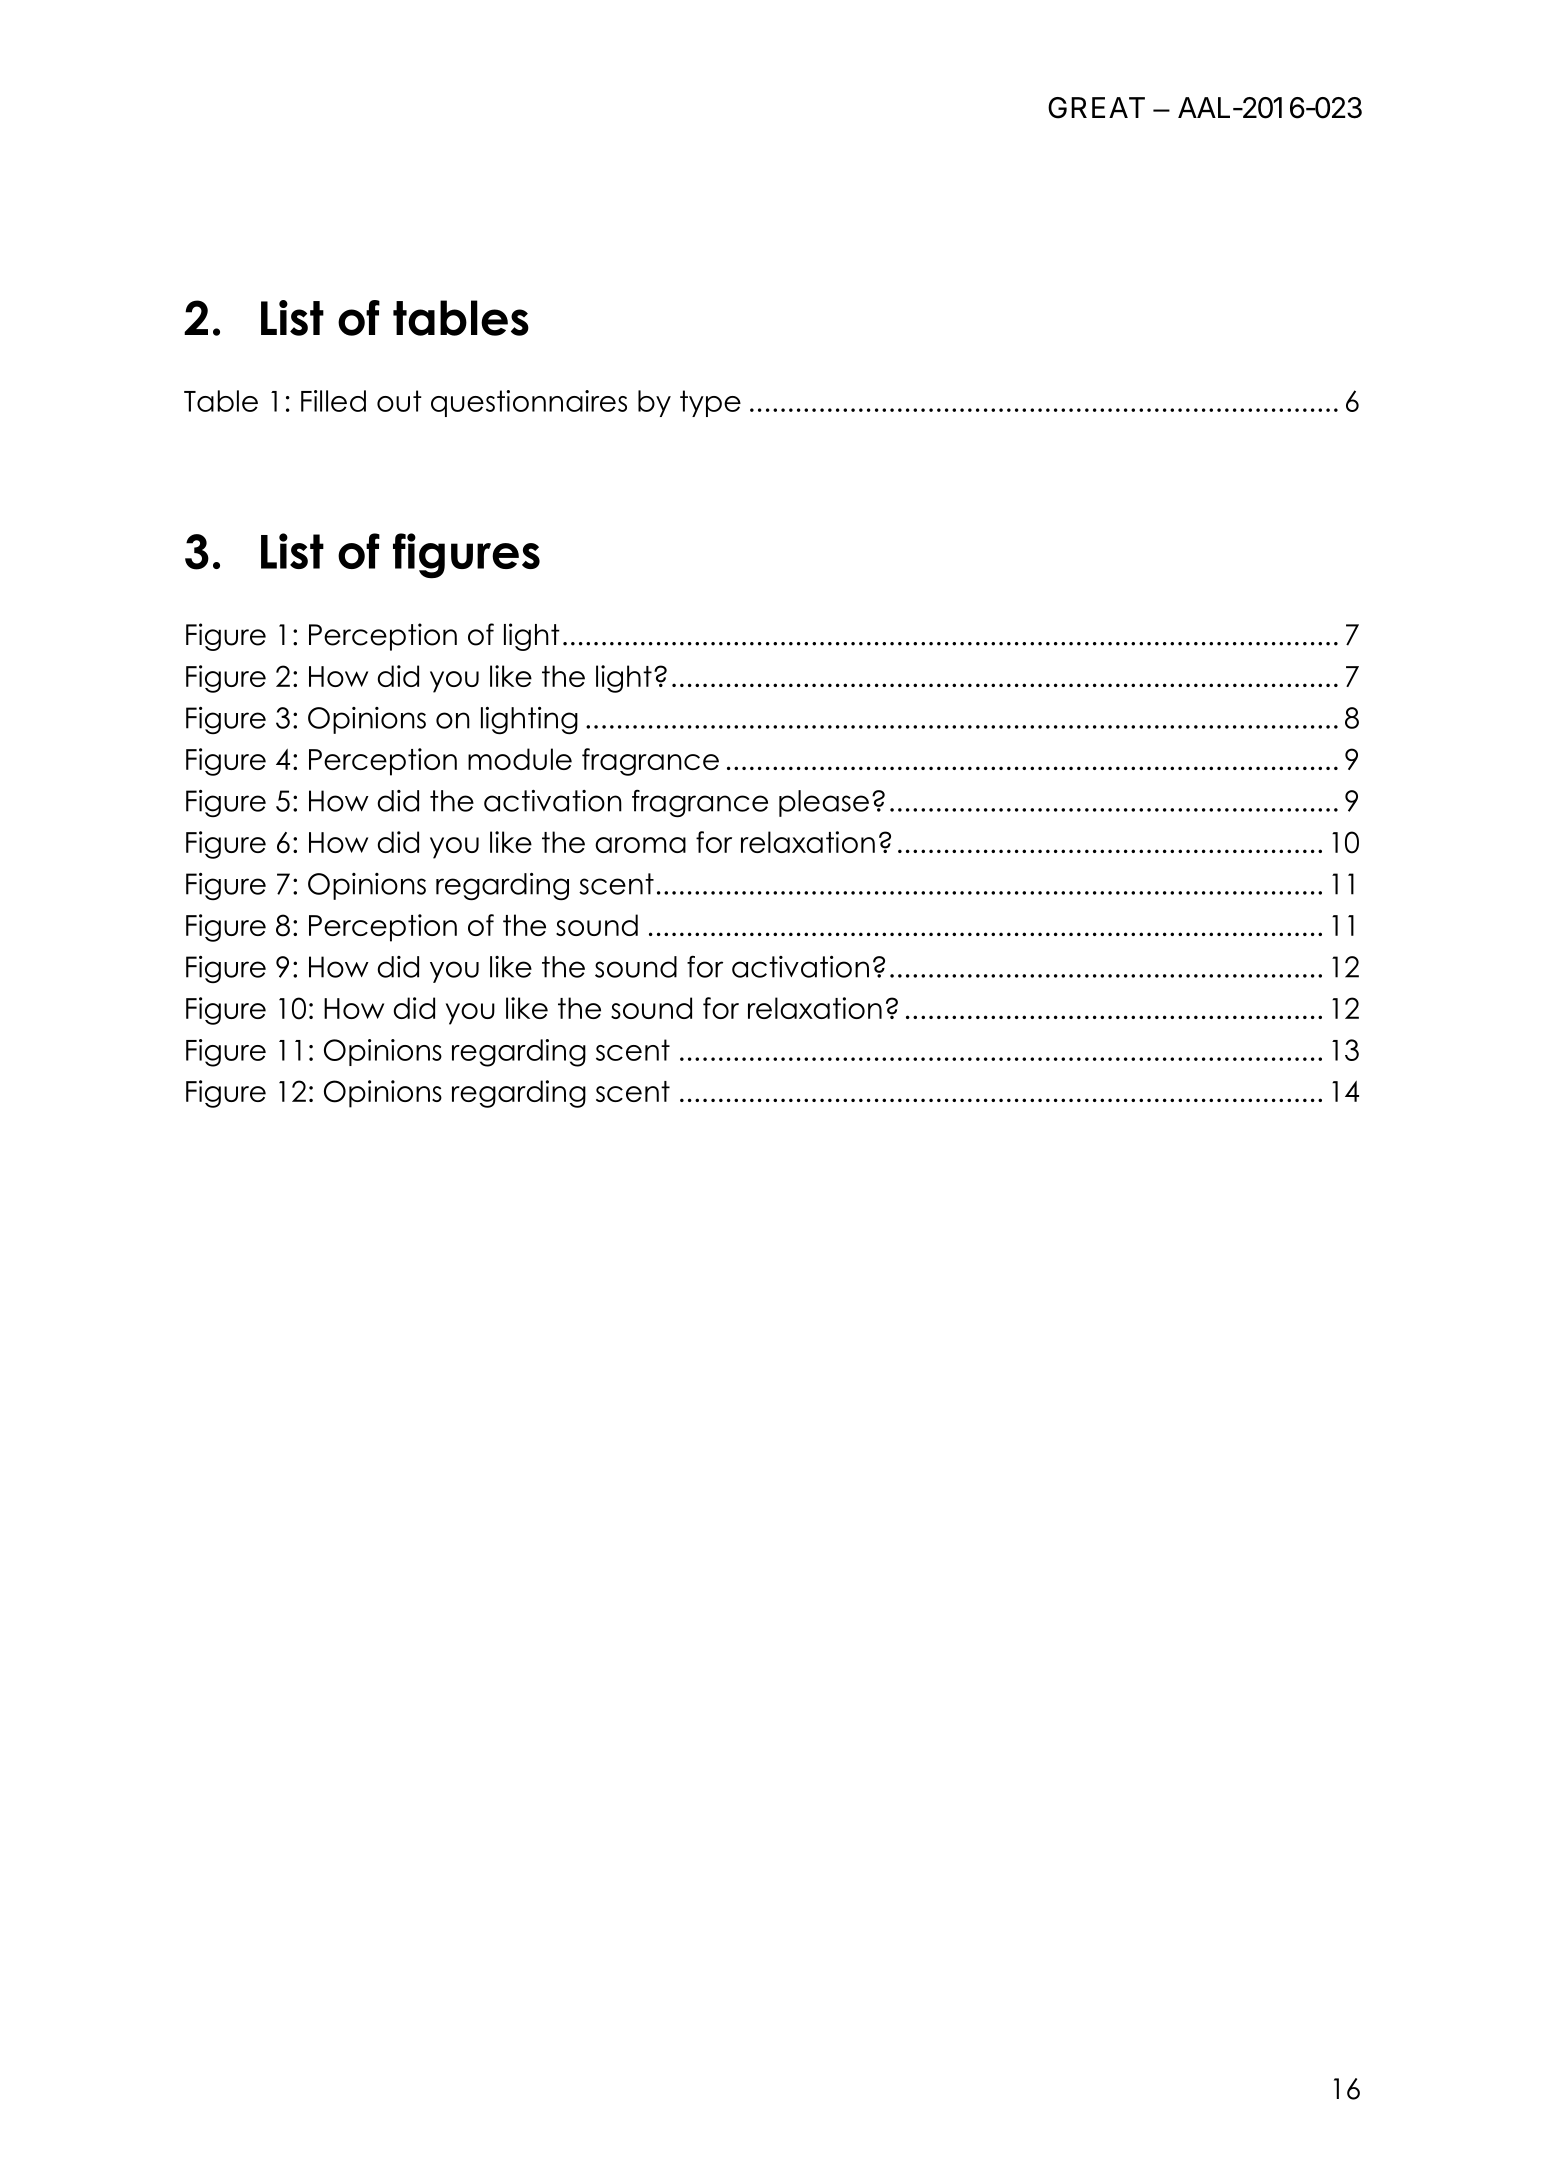 Image resolution: width=1545 pixels, height=2184 pixels. I want to click on out, so click(399, 401).
